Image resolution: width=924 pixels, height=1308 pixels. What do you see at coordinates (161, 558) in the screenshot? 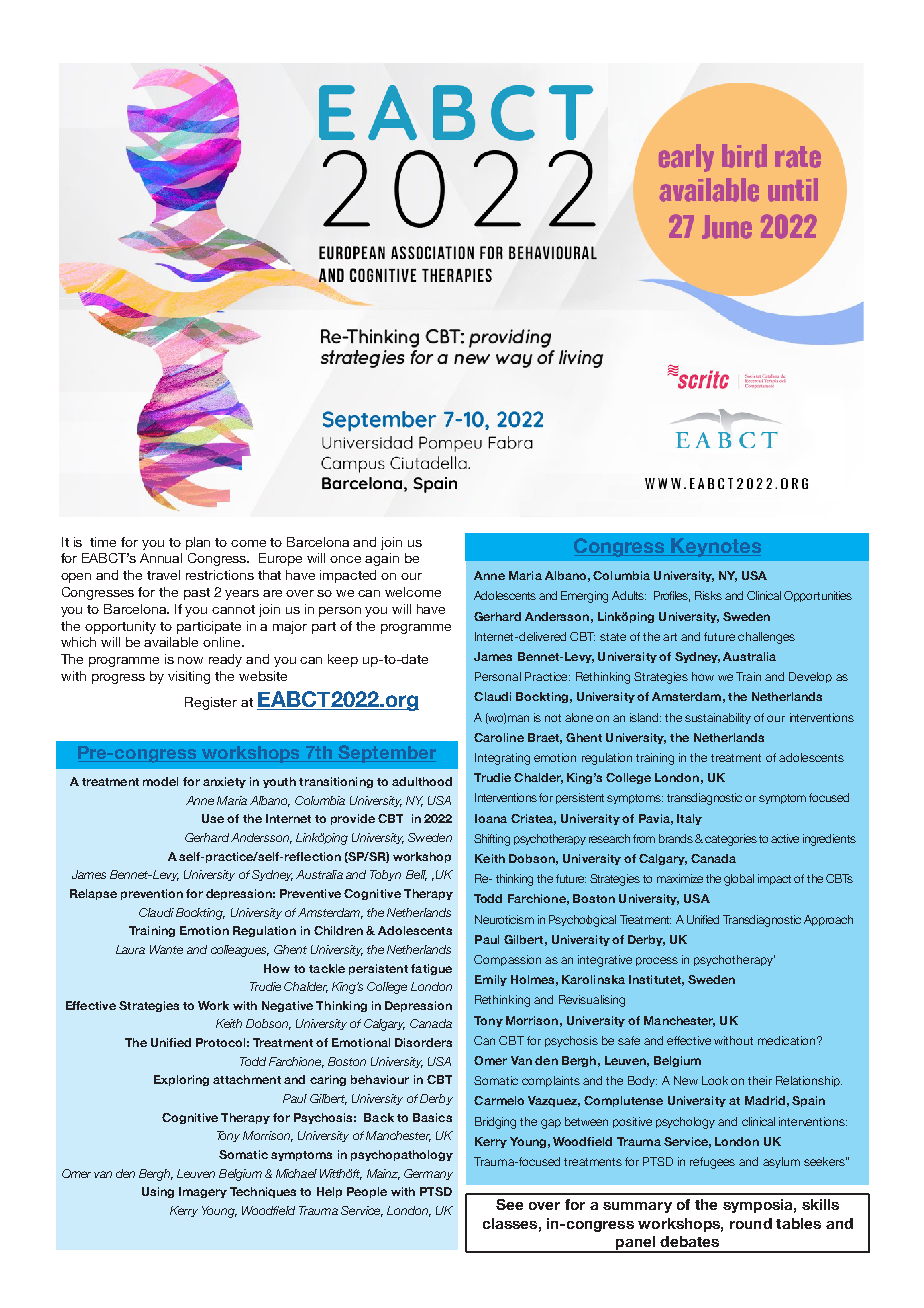
I see `Annual` at bounding box center [161, 558].
